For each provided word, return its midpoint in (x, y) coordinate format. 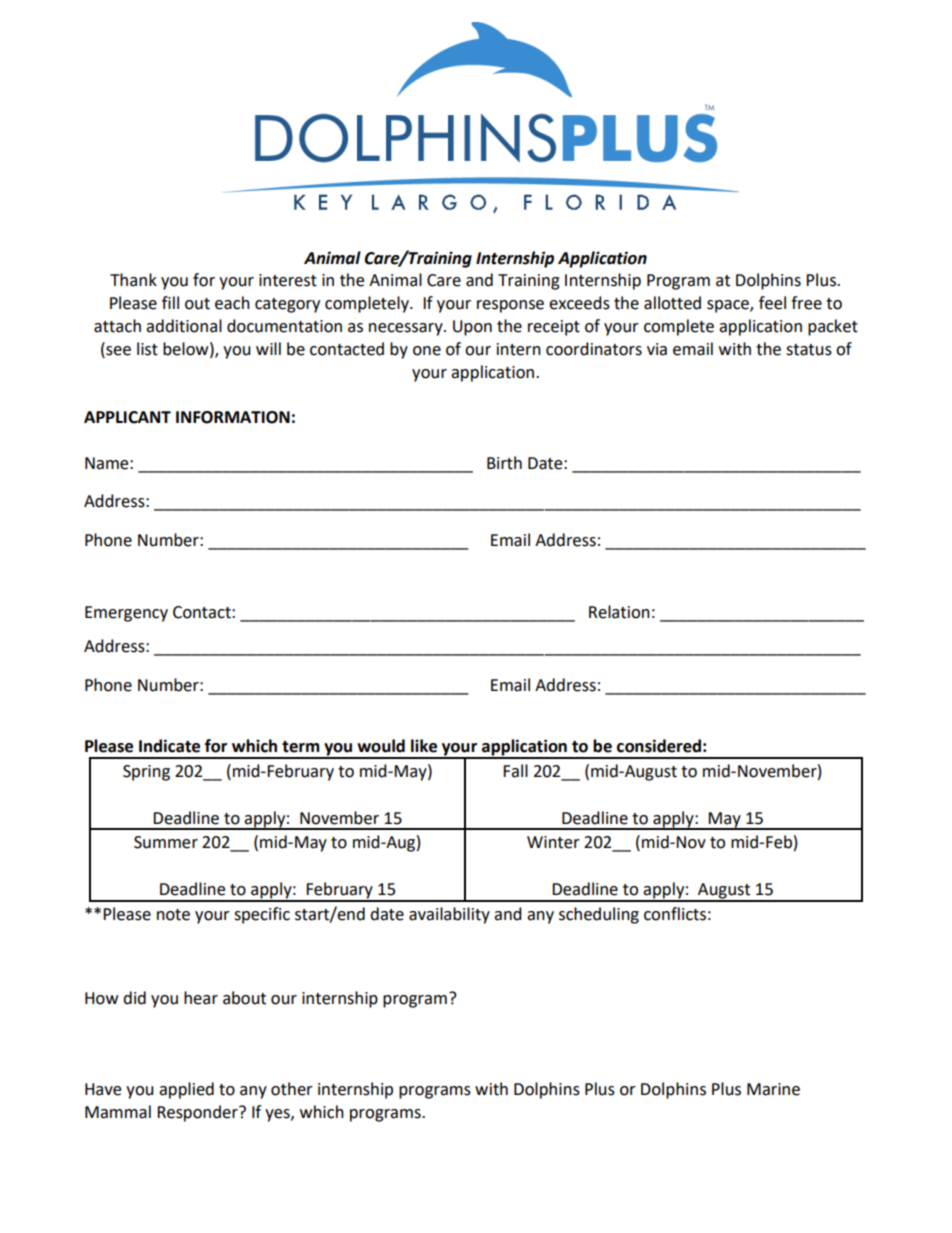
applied (186, 1090)
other (292, 1089)
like (424, 746)
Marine (773, 1089)
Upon (472, 328)
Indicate (169, 746)
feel (772, 303)
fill (170, 302)
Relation (619, 612)
